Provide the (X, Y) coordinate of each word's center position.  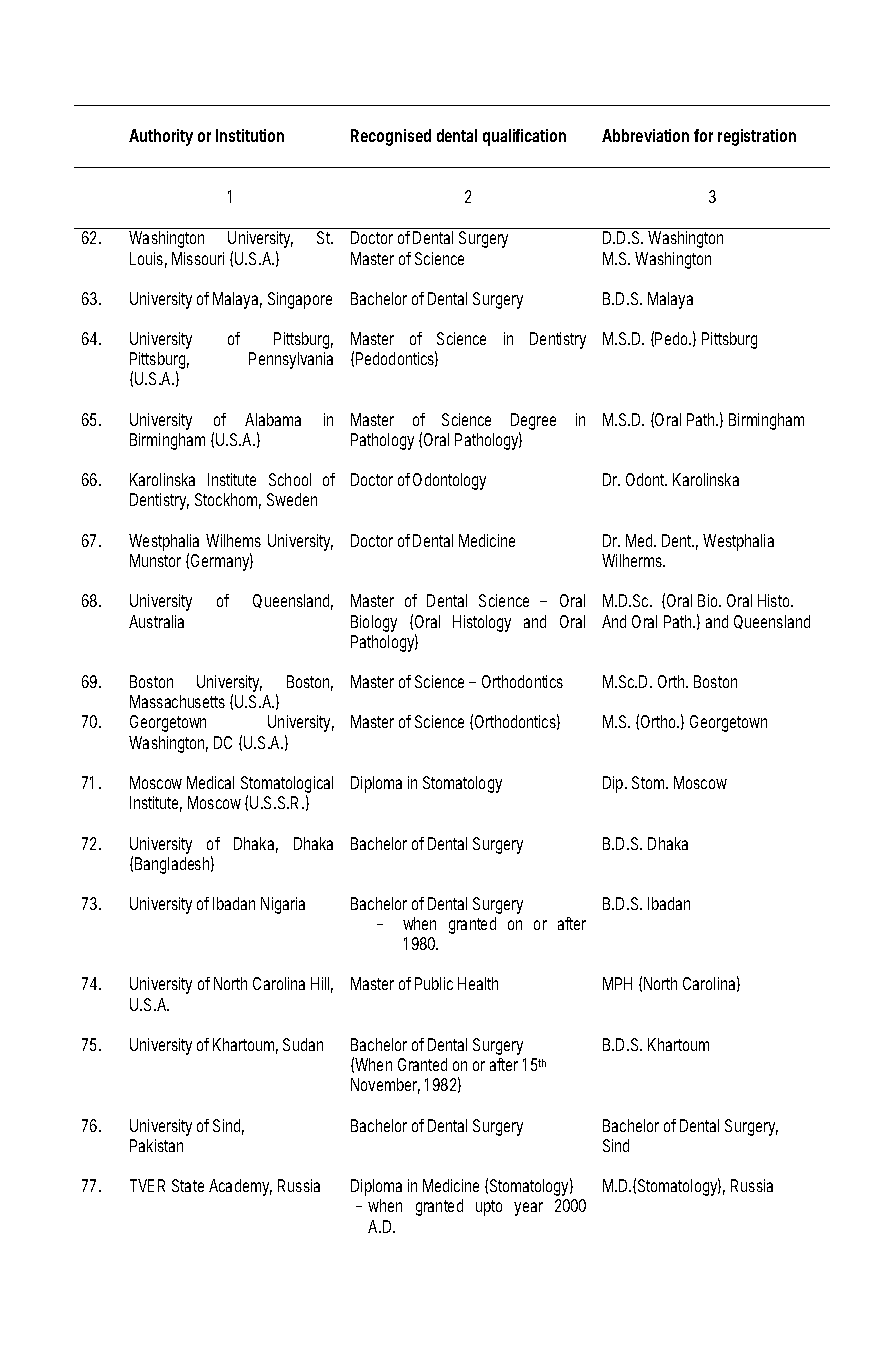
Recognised (391, 137)
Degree (533, 423)
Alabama (273, 419)
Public (434, 983)
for (703, 135)
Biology (374, 623)
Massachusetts (177, 701)
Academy (240, 1187)
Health (478, 983)
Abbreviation (645, 135)
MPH (617, 983)
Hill (322, 985)
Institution (250, 135)
